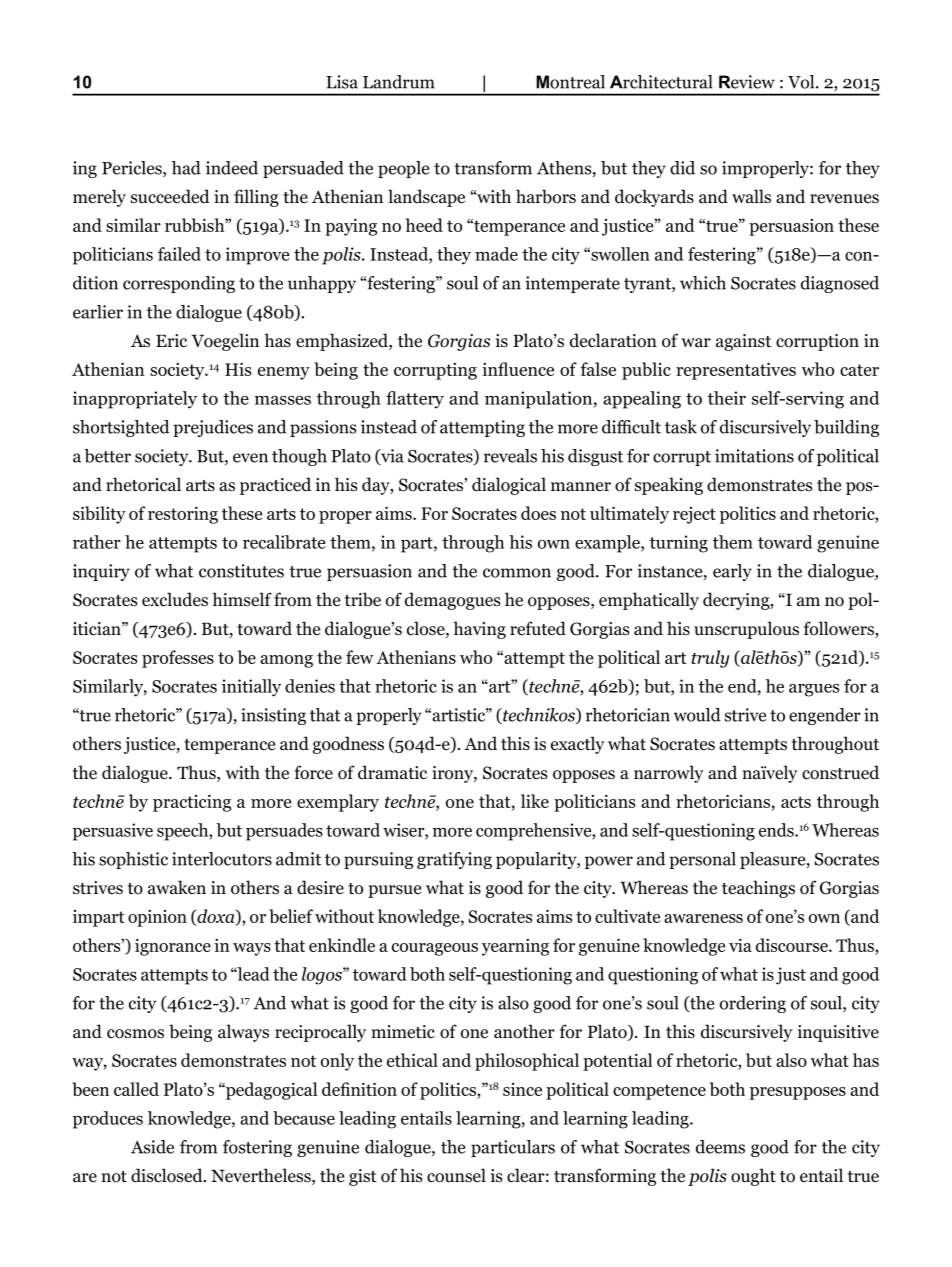 The image size is (952, 1267). Describe the element at coordinates (743, 342) in the page. I see `against` at that location.
